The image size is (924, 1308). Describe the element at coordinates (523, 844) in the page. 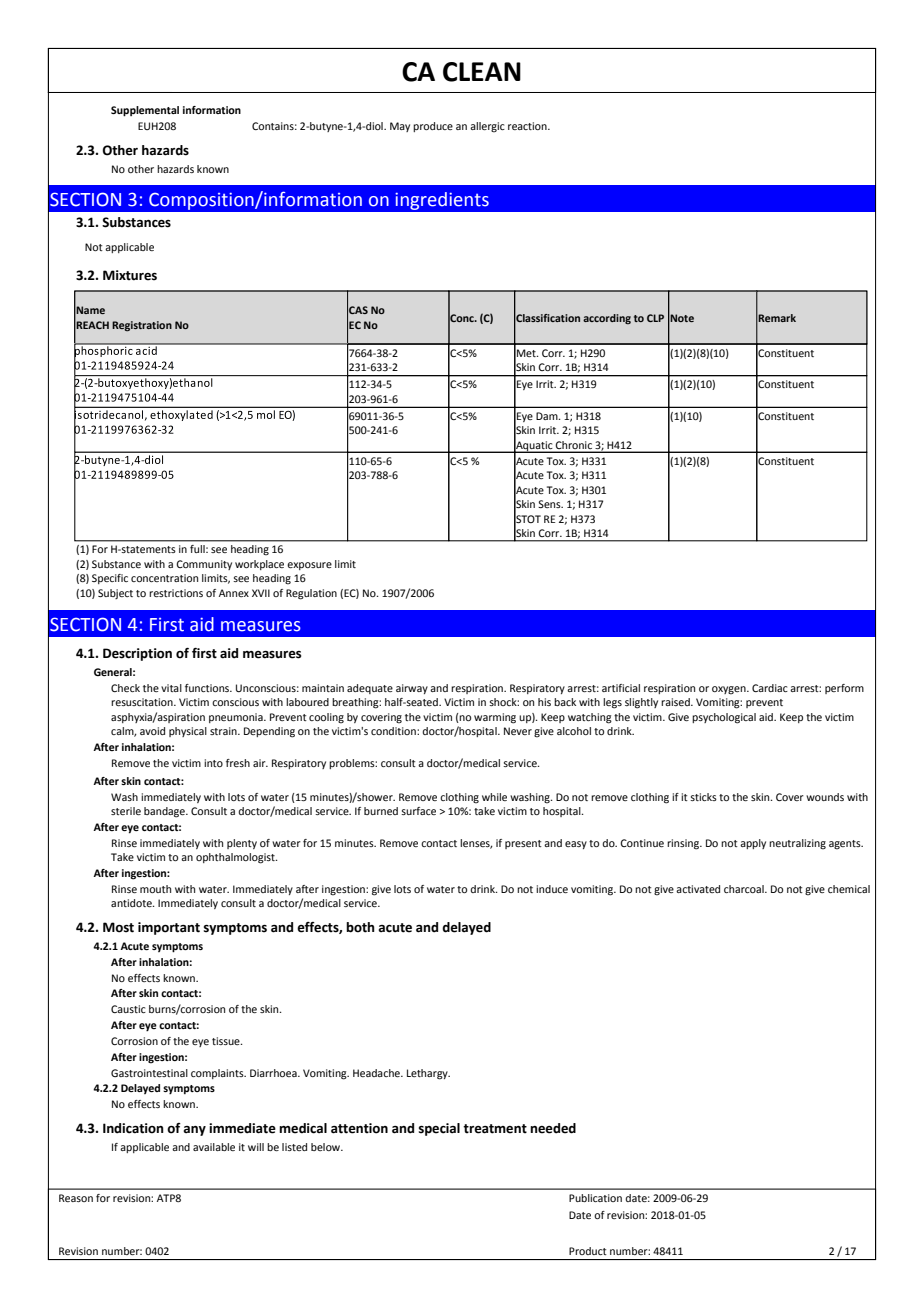

I see `present` at that location.
